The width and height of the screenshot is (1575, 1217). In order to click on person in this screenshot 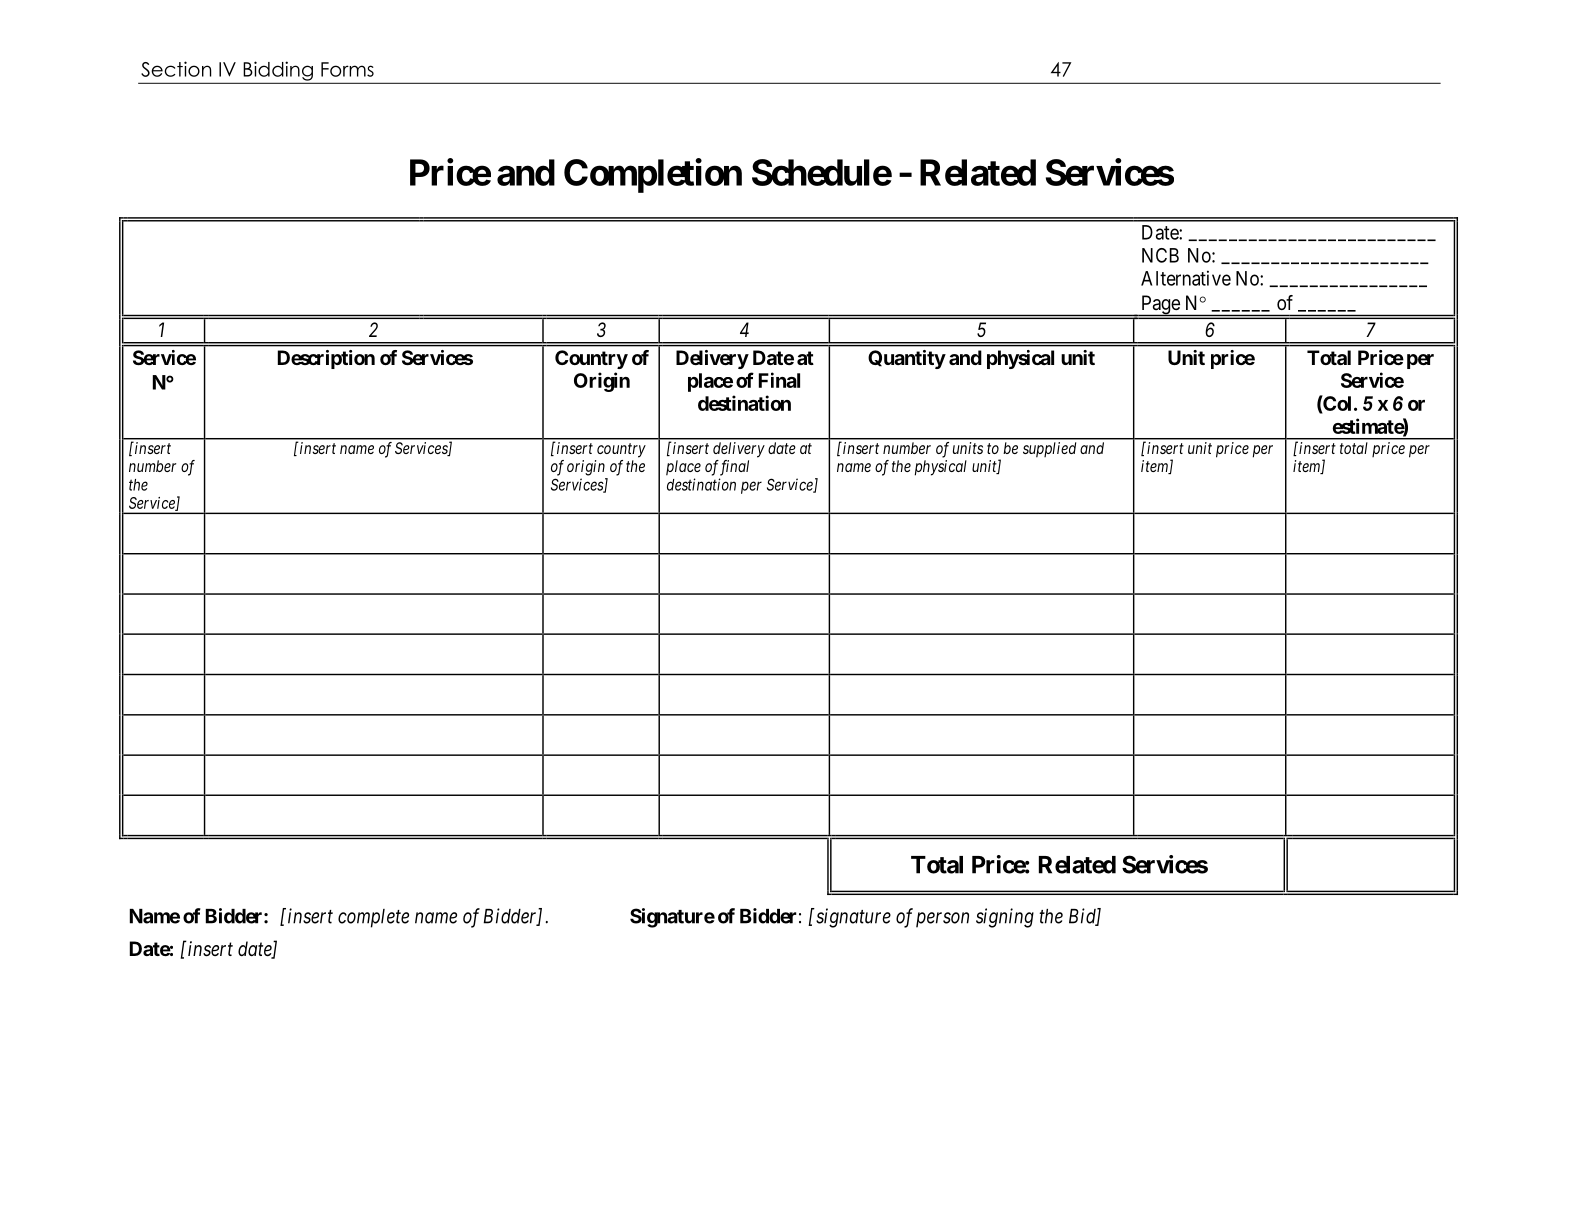, I will do `click(942, 920)`.
